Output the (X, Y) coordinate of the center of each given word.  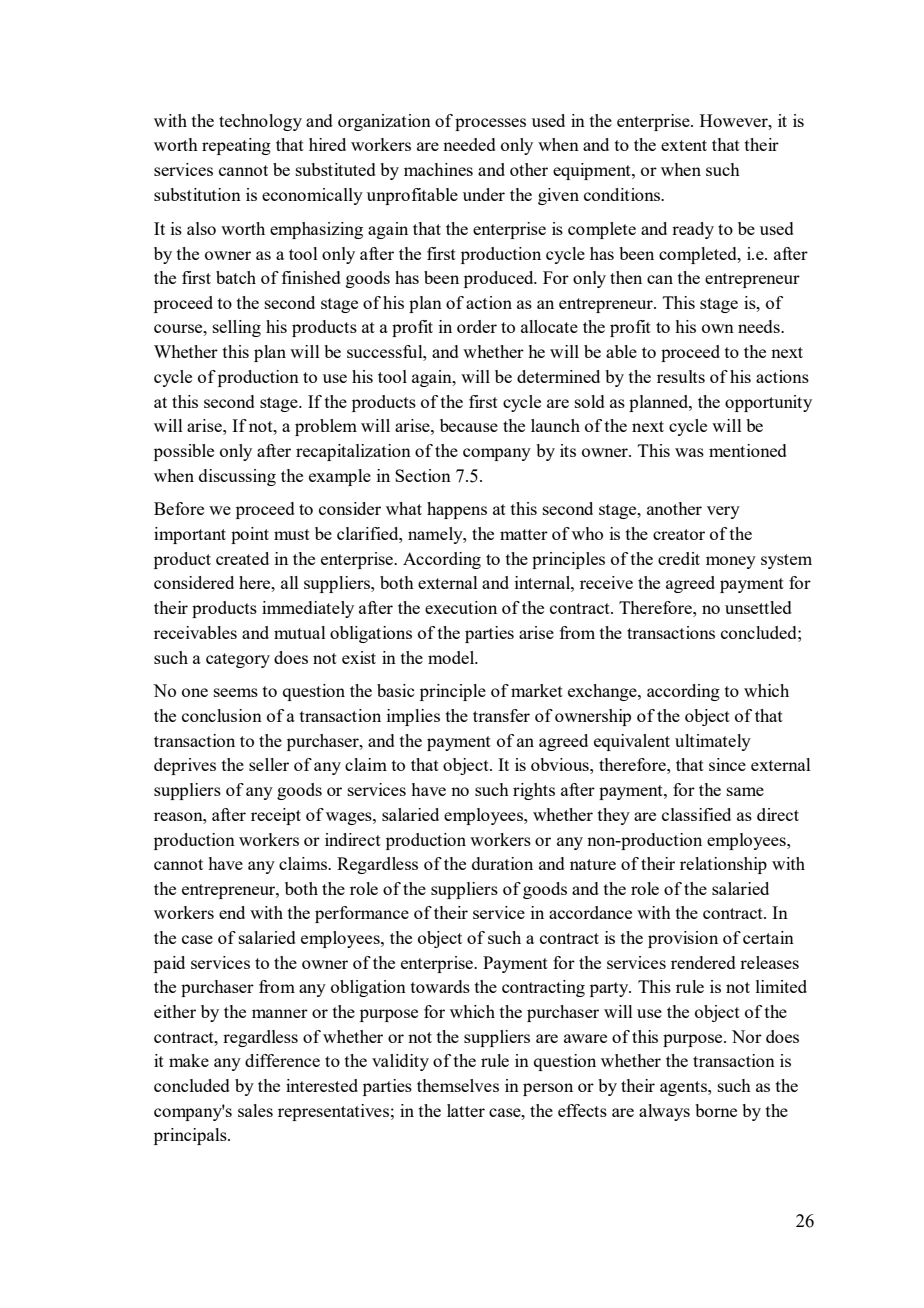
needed (469, 144)
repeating (236, 146)
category (238, 660)
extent (684, 145)
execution (461, 607)
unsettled (758, 607)
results (681, 376)
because (469, 425)
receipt (276, 816)
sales (255, 1110)
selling (237, 328)
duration (502, 863)
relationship (723, 865)
